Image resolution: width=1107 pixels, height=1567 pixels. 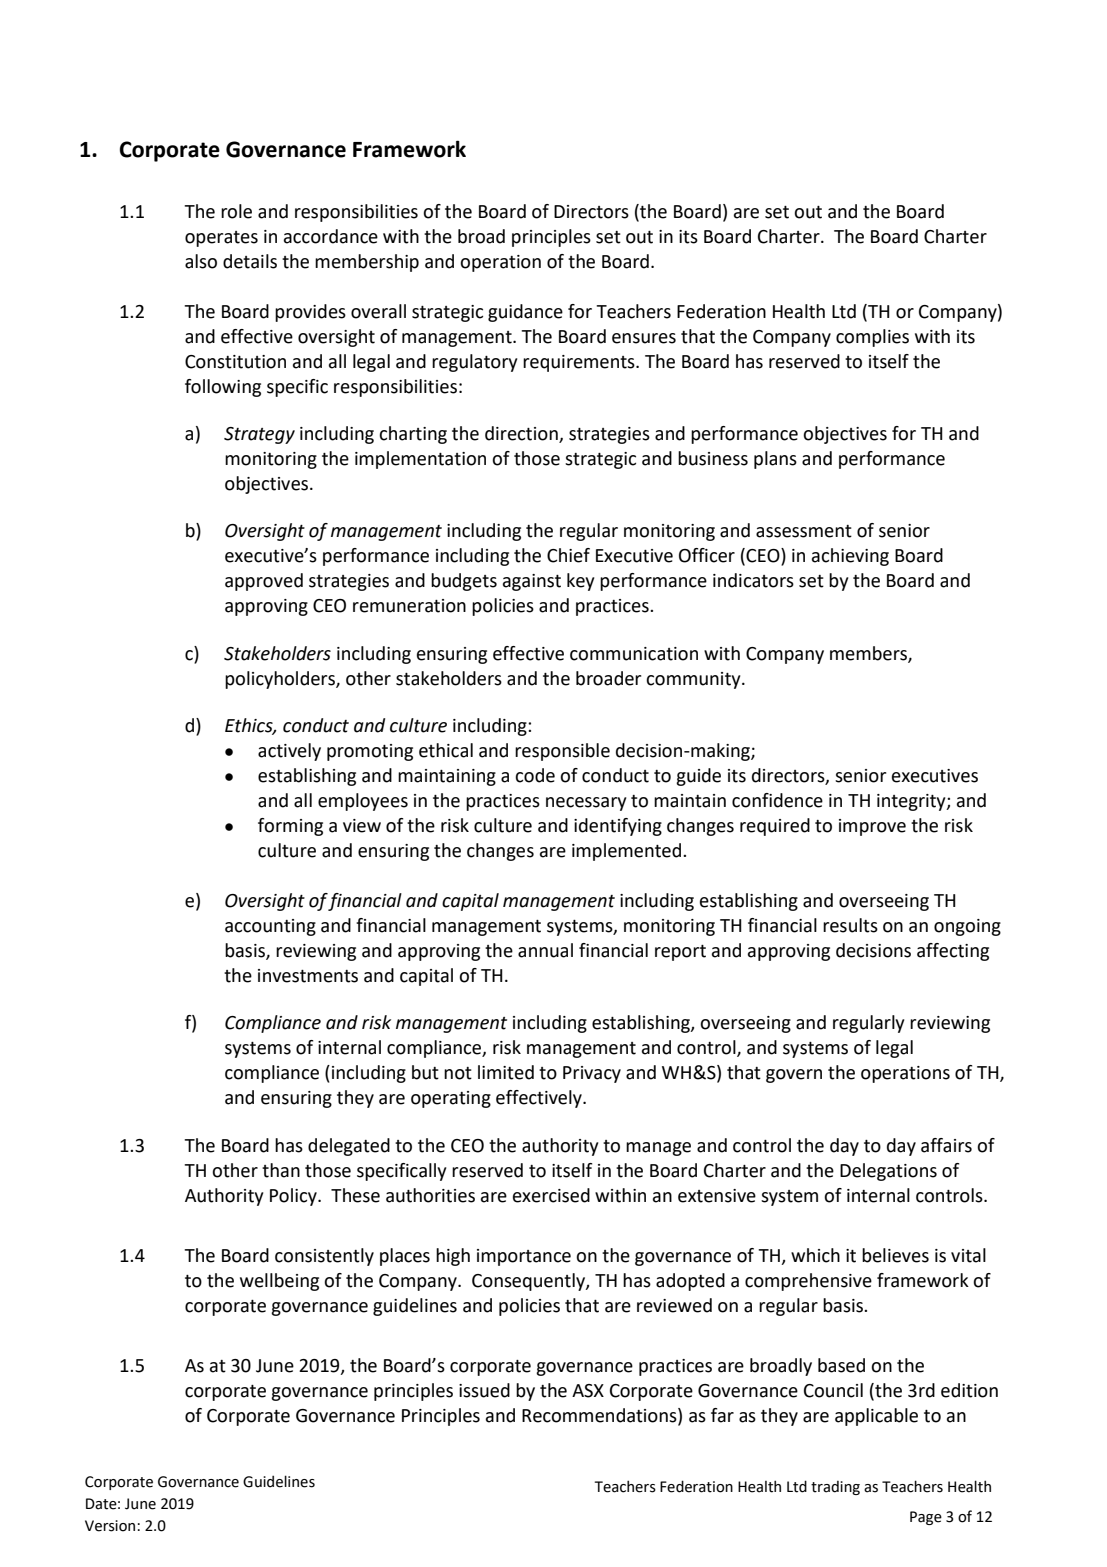 I want to click on guidance, so click(x=525, y=313).
